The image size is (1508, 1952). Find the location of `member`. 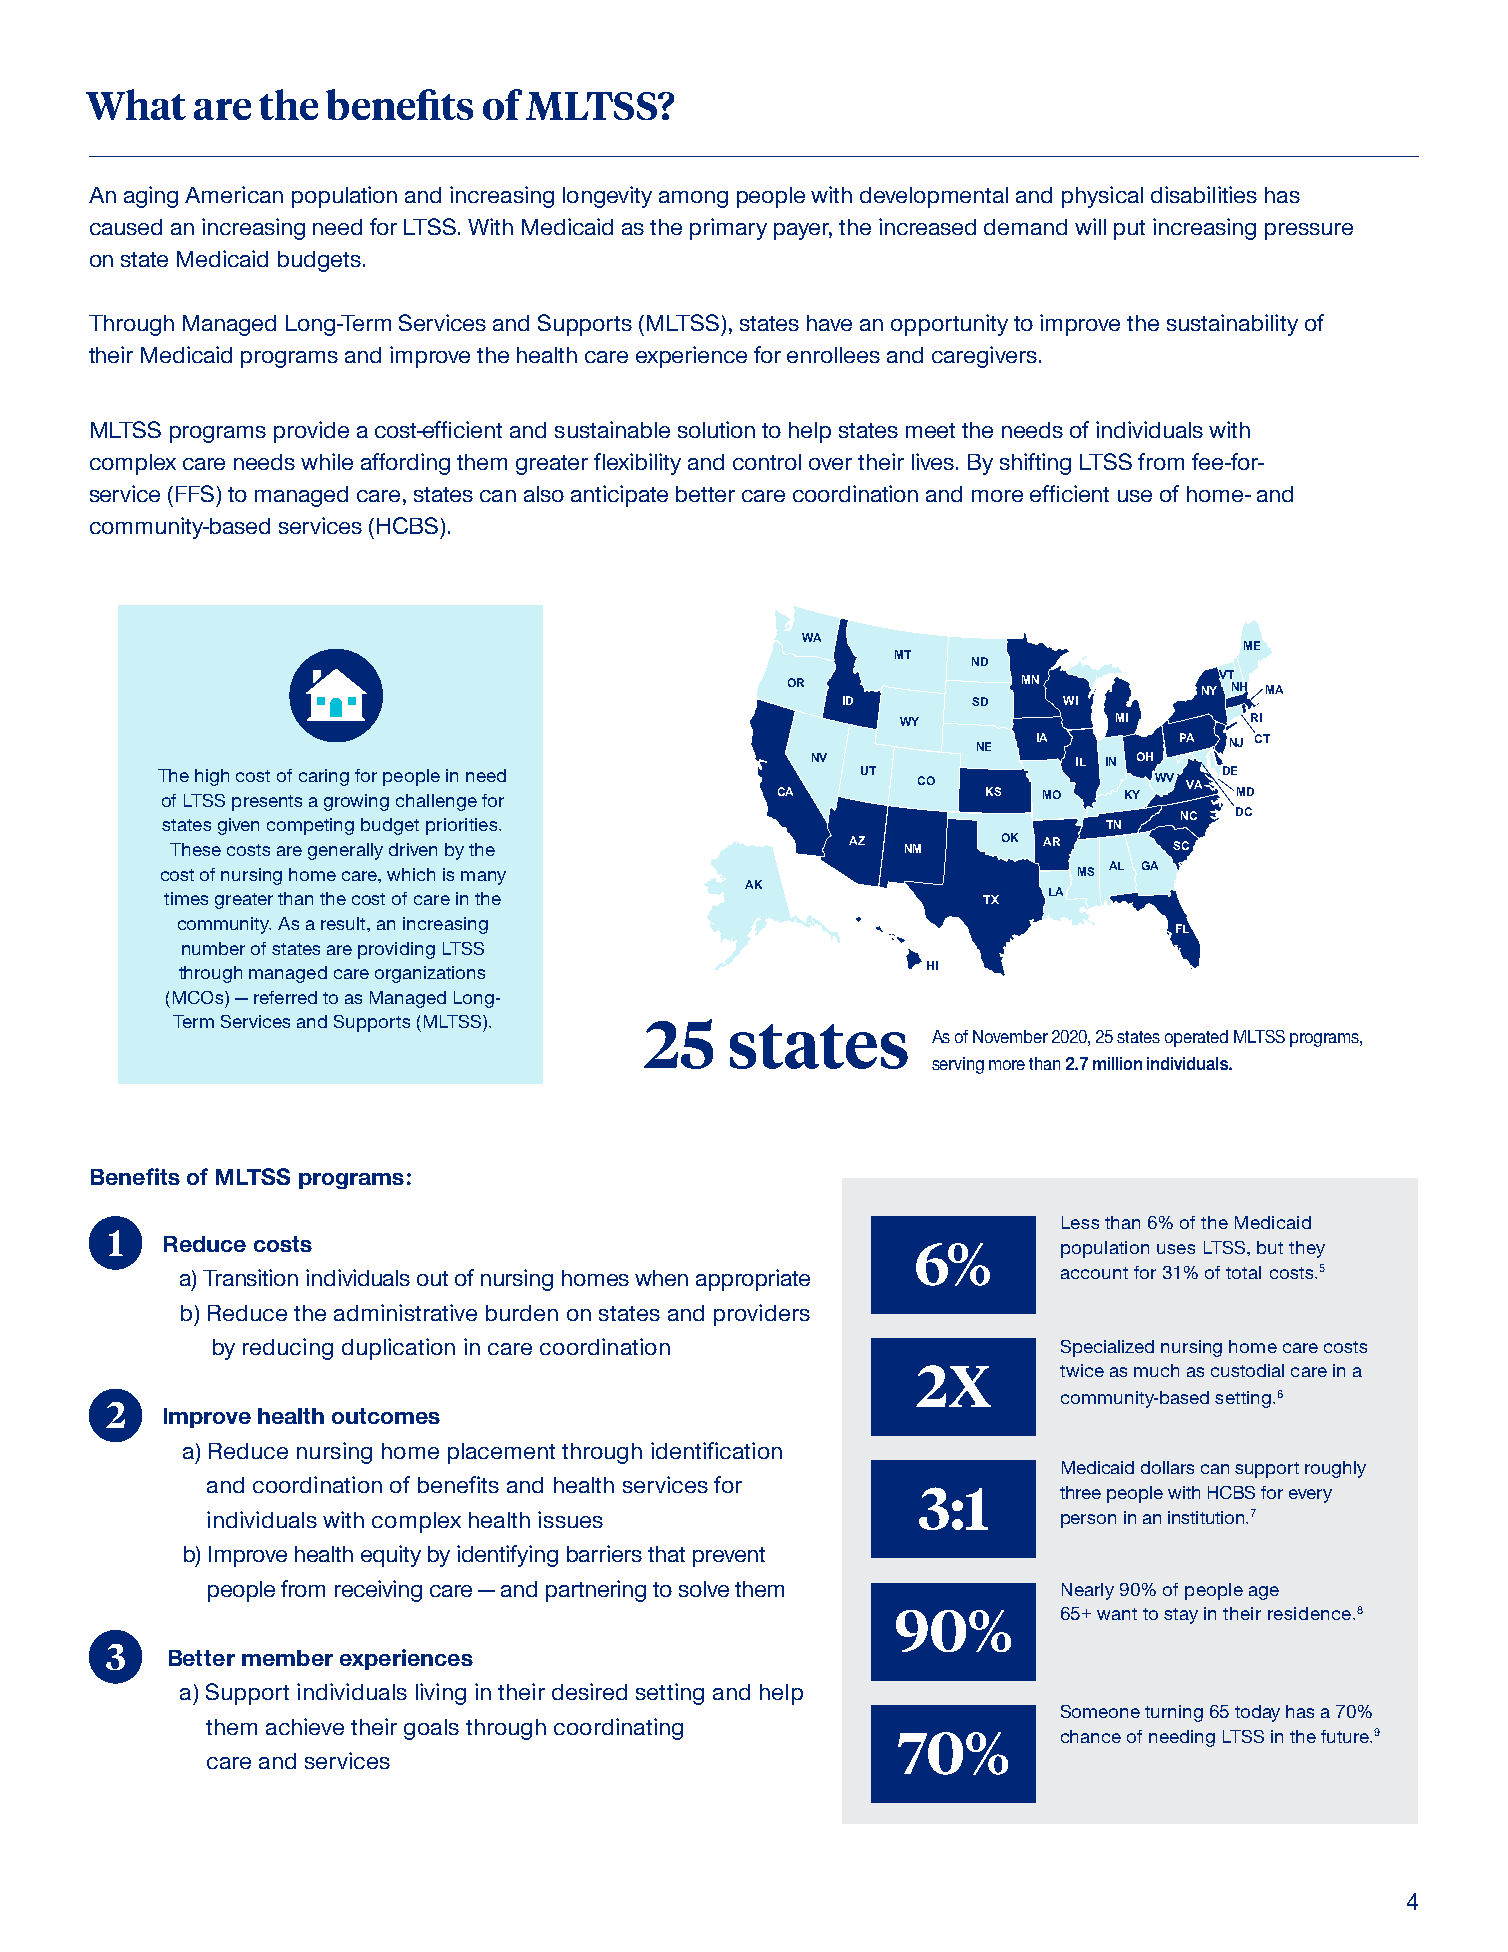

member is located at coordinates (287, 1658).
